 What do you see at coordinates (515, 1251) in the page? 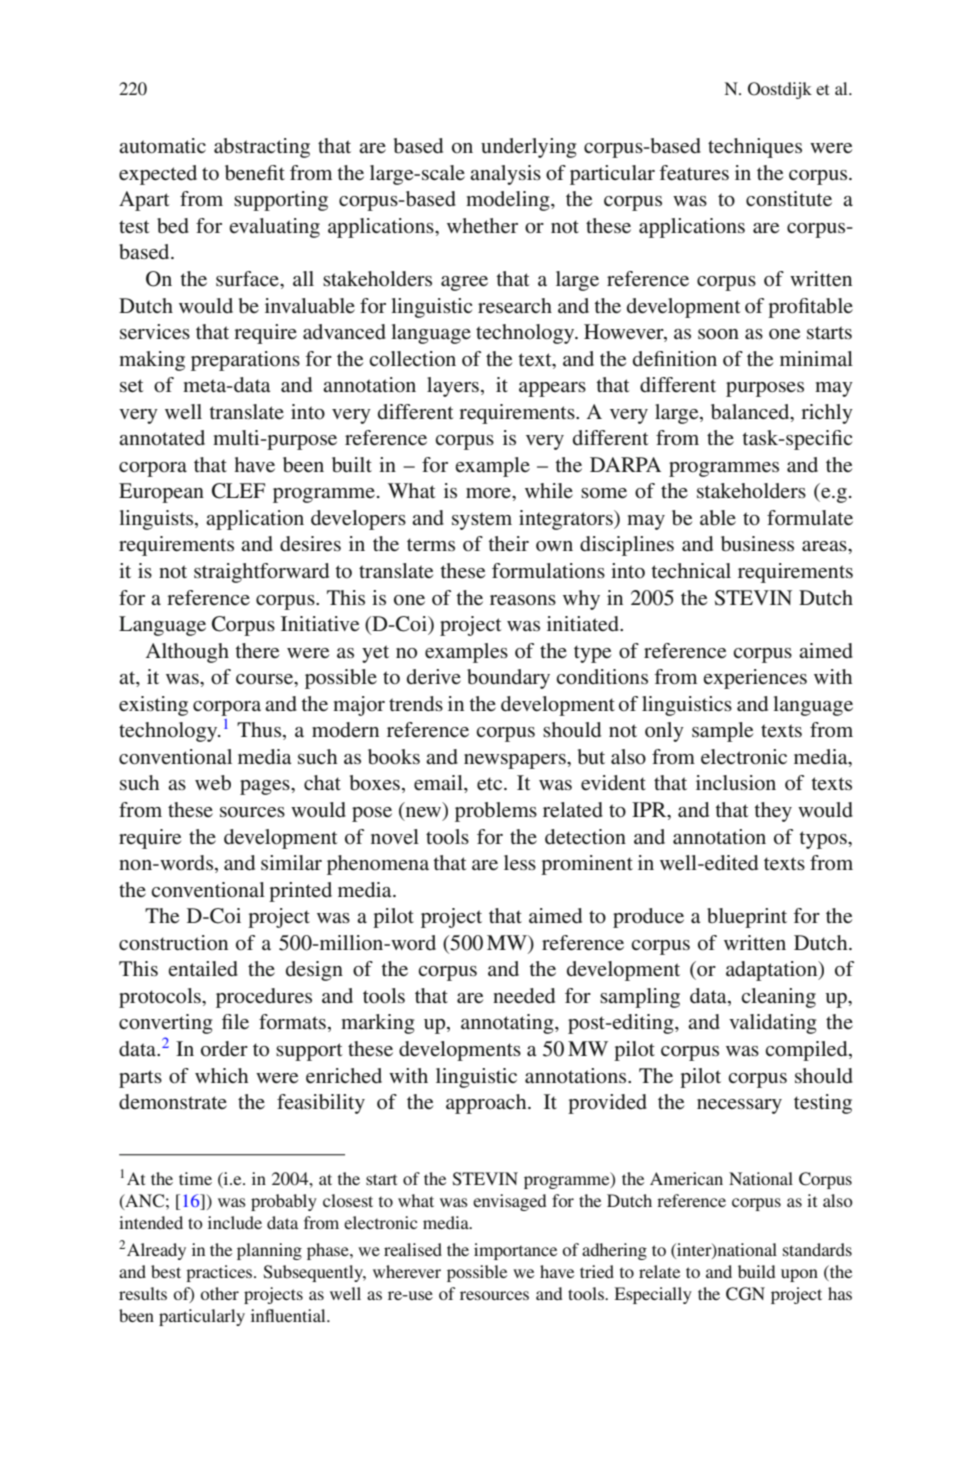
I see `importance` at bounding box center [515, 1251].
